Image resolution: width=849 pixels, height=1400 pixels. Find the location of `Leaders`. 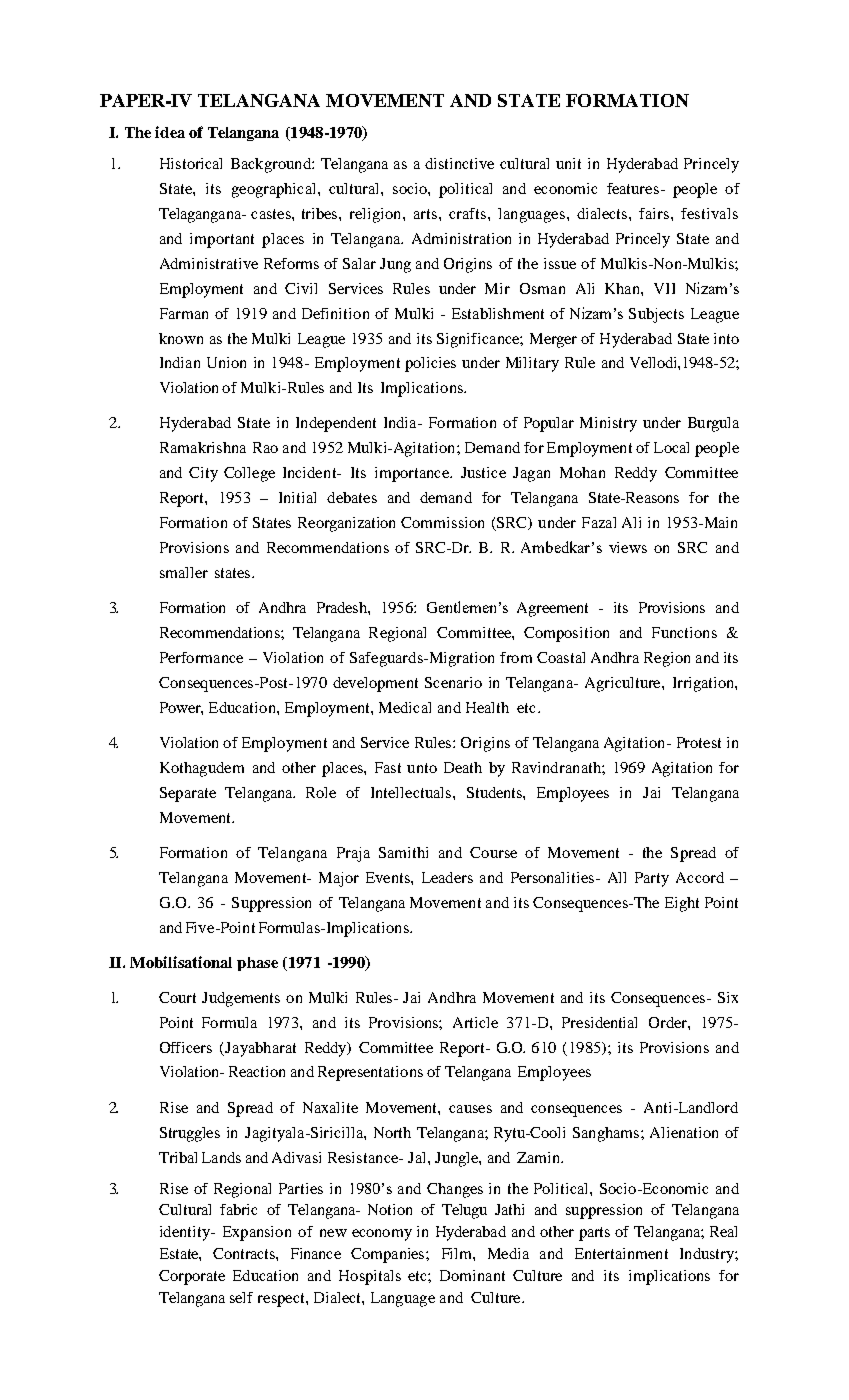

Leaders is located at coordinates (447, 877).
